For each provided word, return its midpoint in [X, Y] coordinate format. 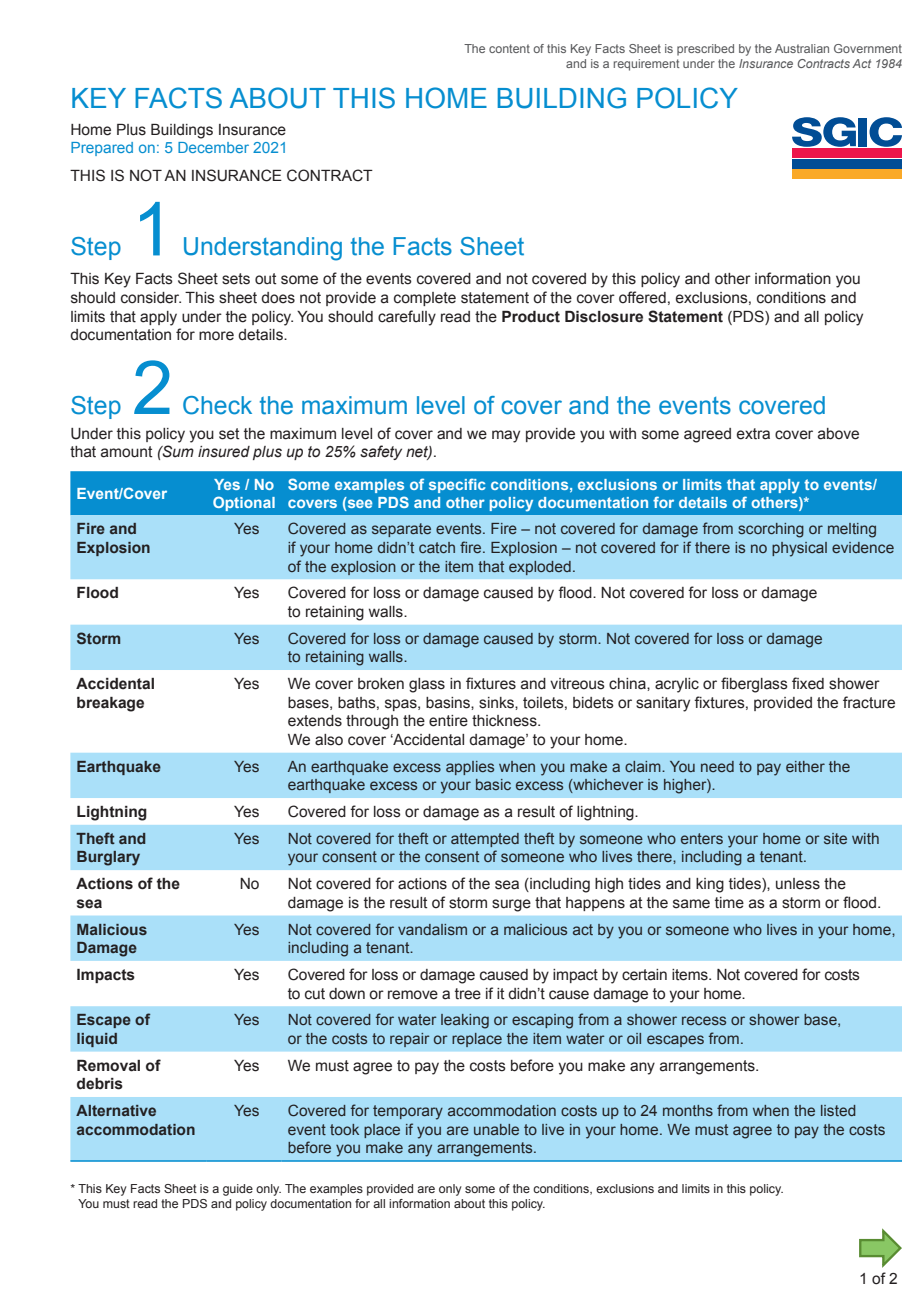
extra [753, 434]
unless [798, 884]
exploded [540, 568]
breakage [110, 704]
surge [511, 905]
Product [531, 317]
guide [238, 1190]
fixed [808, 683]
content [509, 48]
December [213, 147]
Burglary [108, 858]
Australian [802, 48]
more [216, 336]
